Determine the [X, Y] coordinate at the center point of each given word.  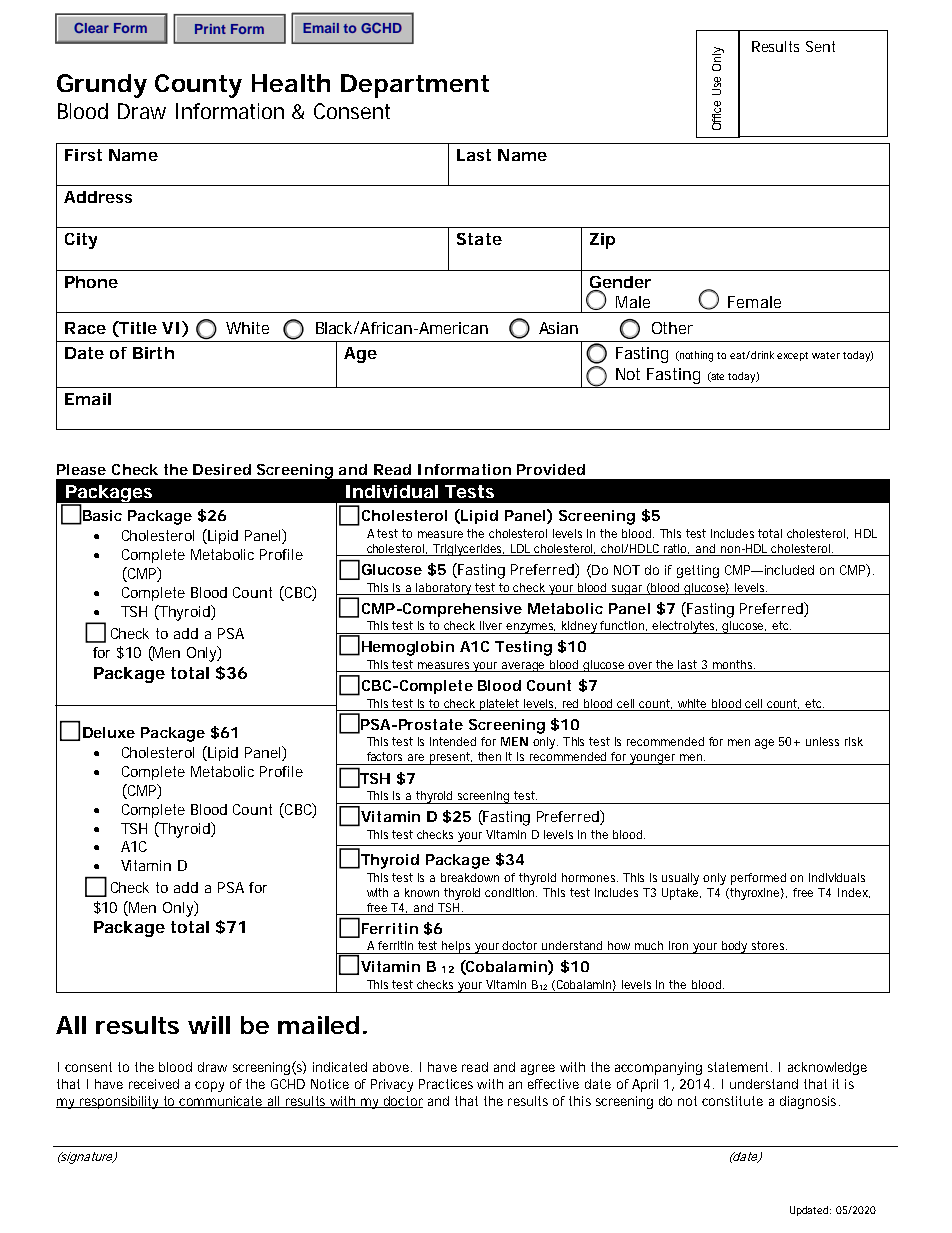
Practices [446, 1084]
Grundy [102, 86]
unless [822, 741]
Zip [602, 241]
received [154, 1084]
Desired [222, 469]
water [826, 355]
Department [415, 86]
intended [453, 741]
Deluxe [109, 732]
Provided [551, 469]
